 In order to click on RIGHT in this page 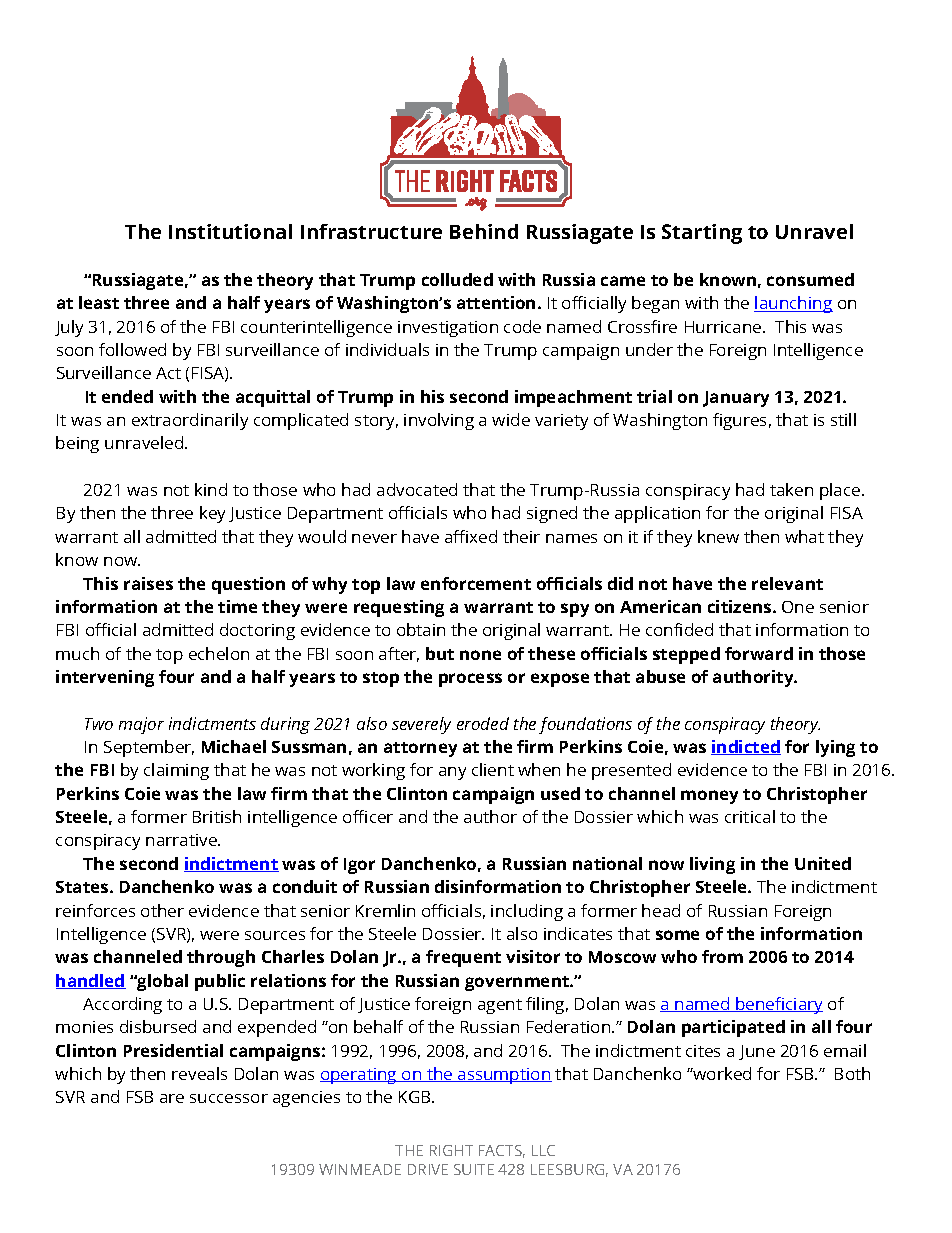, I will do `click(451, 1150)`.
